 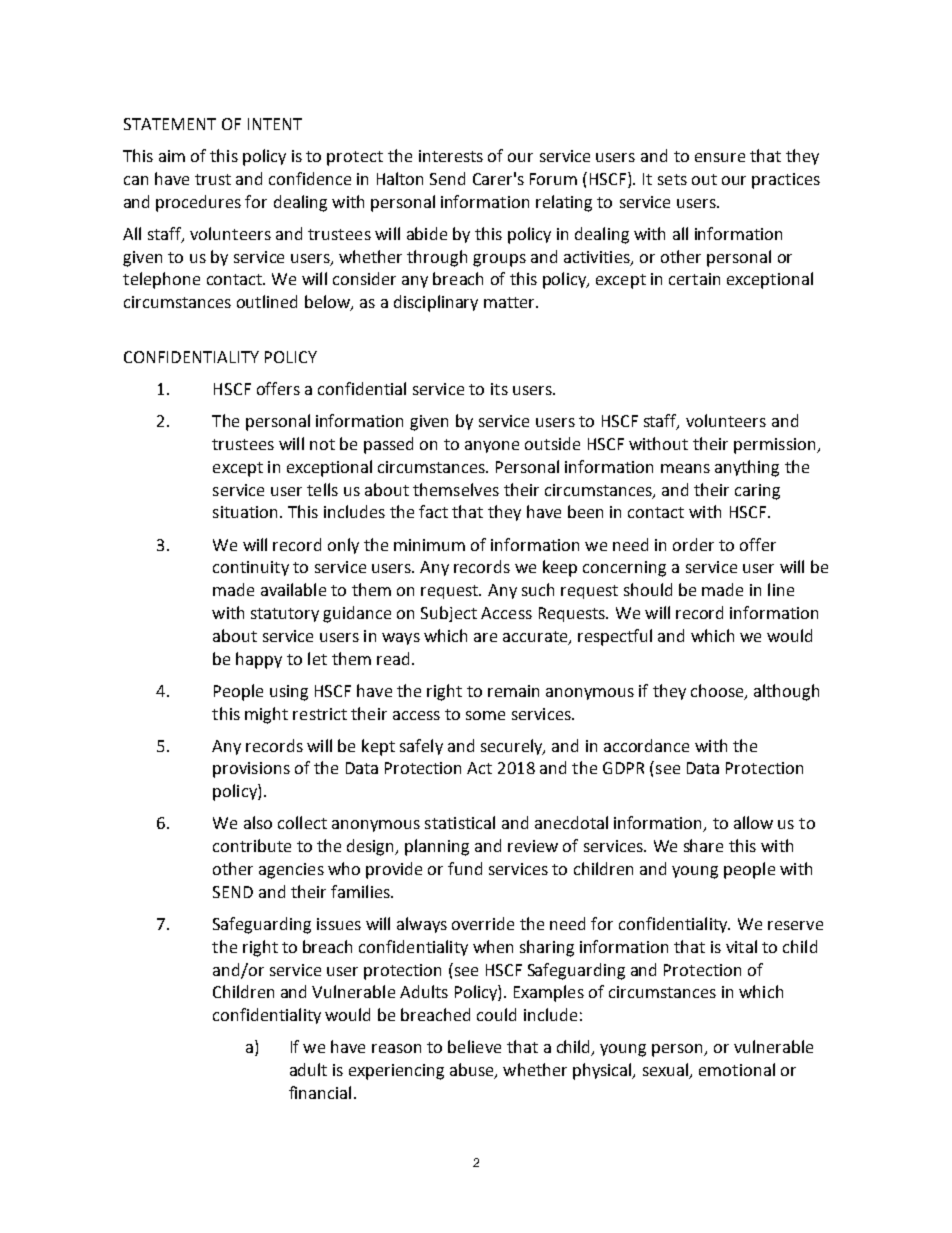 I want to click on fund, so click(x=465, y=868).
